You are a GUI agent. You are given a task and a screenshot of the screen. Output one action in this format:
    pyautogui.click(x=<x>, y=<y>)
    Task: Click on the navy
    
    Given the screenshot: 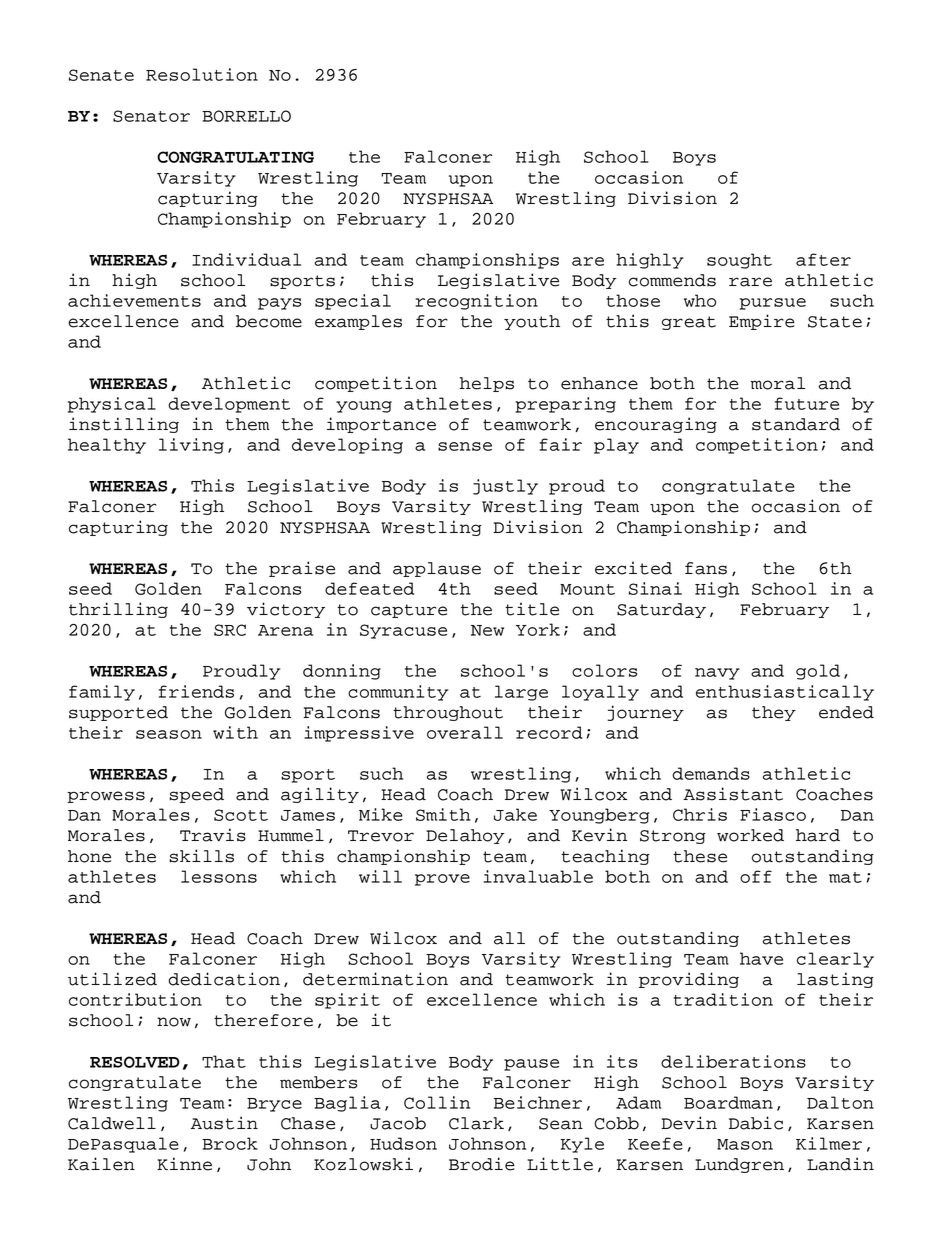 What is the action you would take?
    pyautogui.click(x=717, y=674)
